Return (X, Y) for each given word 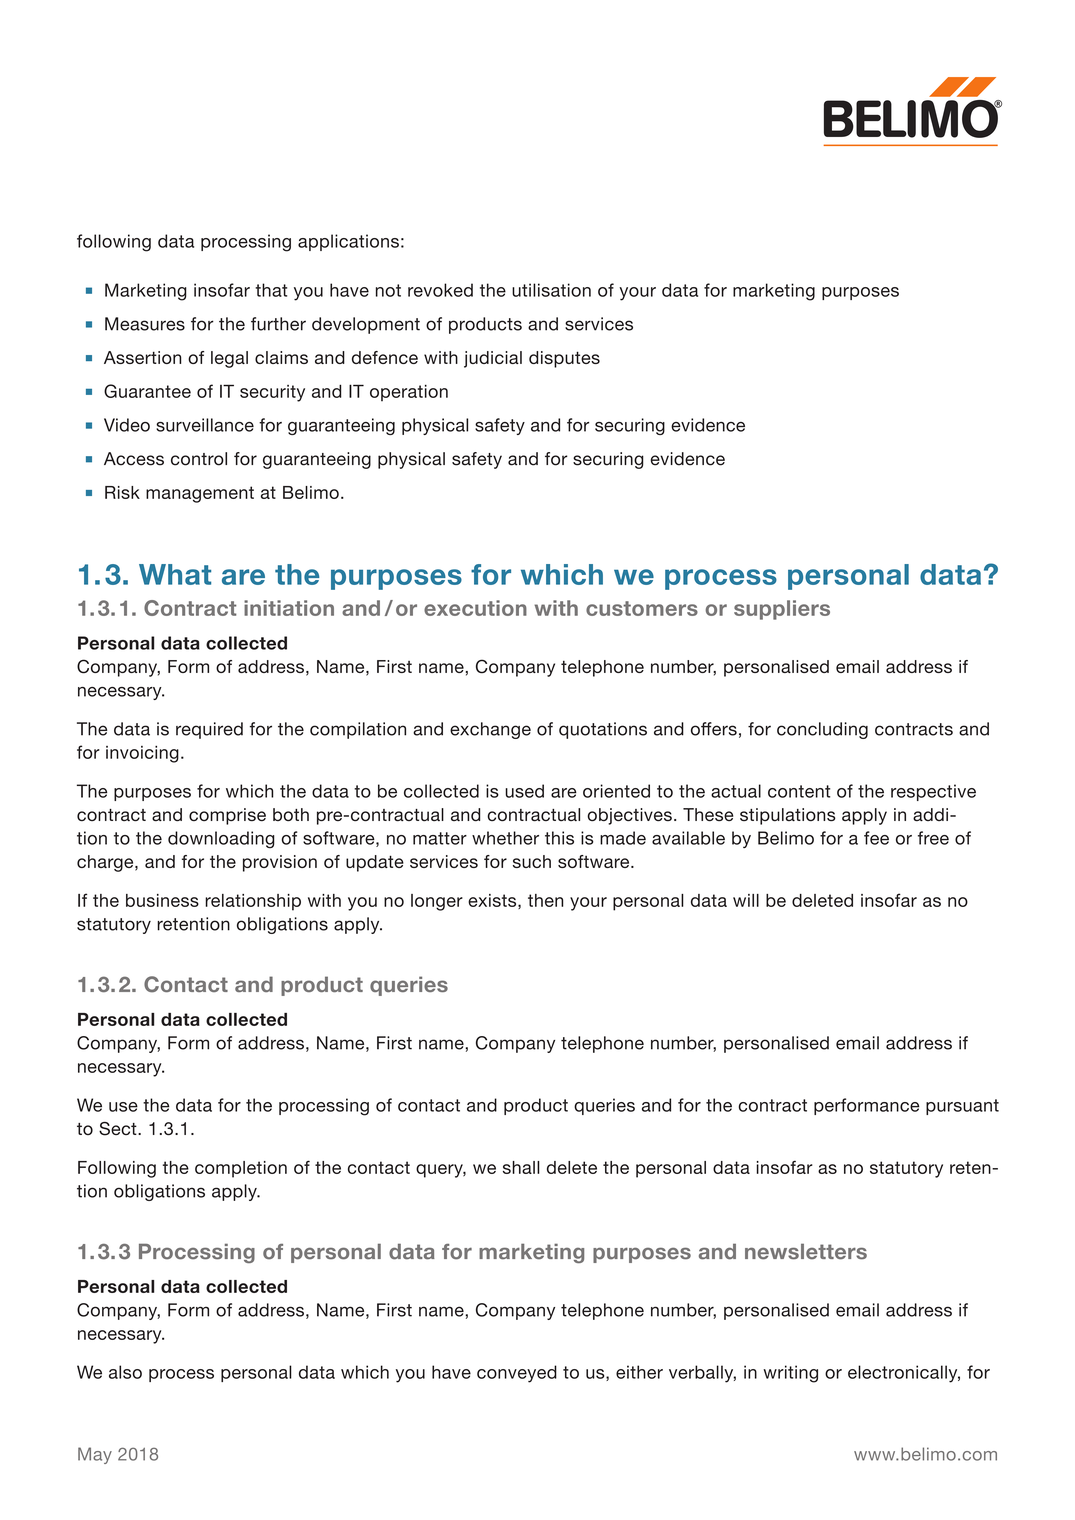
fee (876, 838)
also (125, 1372)
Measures (145, 324)
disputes (564, 359)
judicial (493, 359)
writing (790, 1374)
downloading (221, 840)
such (532, 861)
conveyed (517, 1374)
